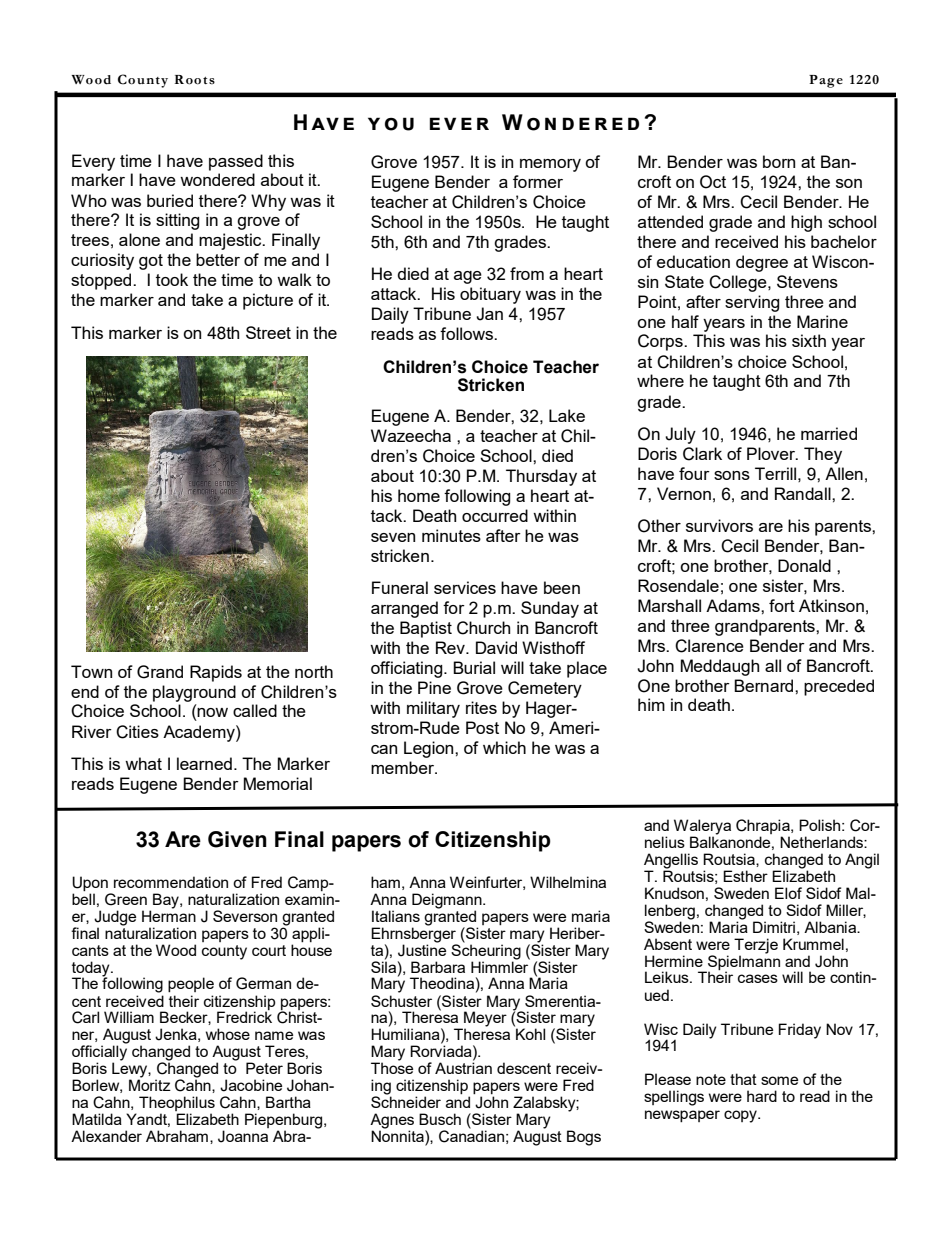 Image resolution: width=952 pixels, height=1233 pixels. I want to click on occurred, so click(495, 515).
